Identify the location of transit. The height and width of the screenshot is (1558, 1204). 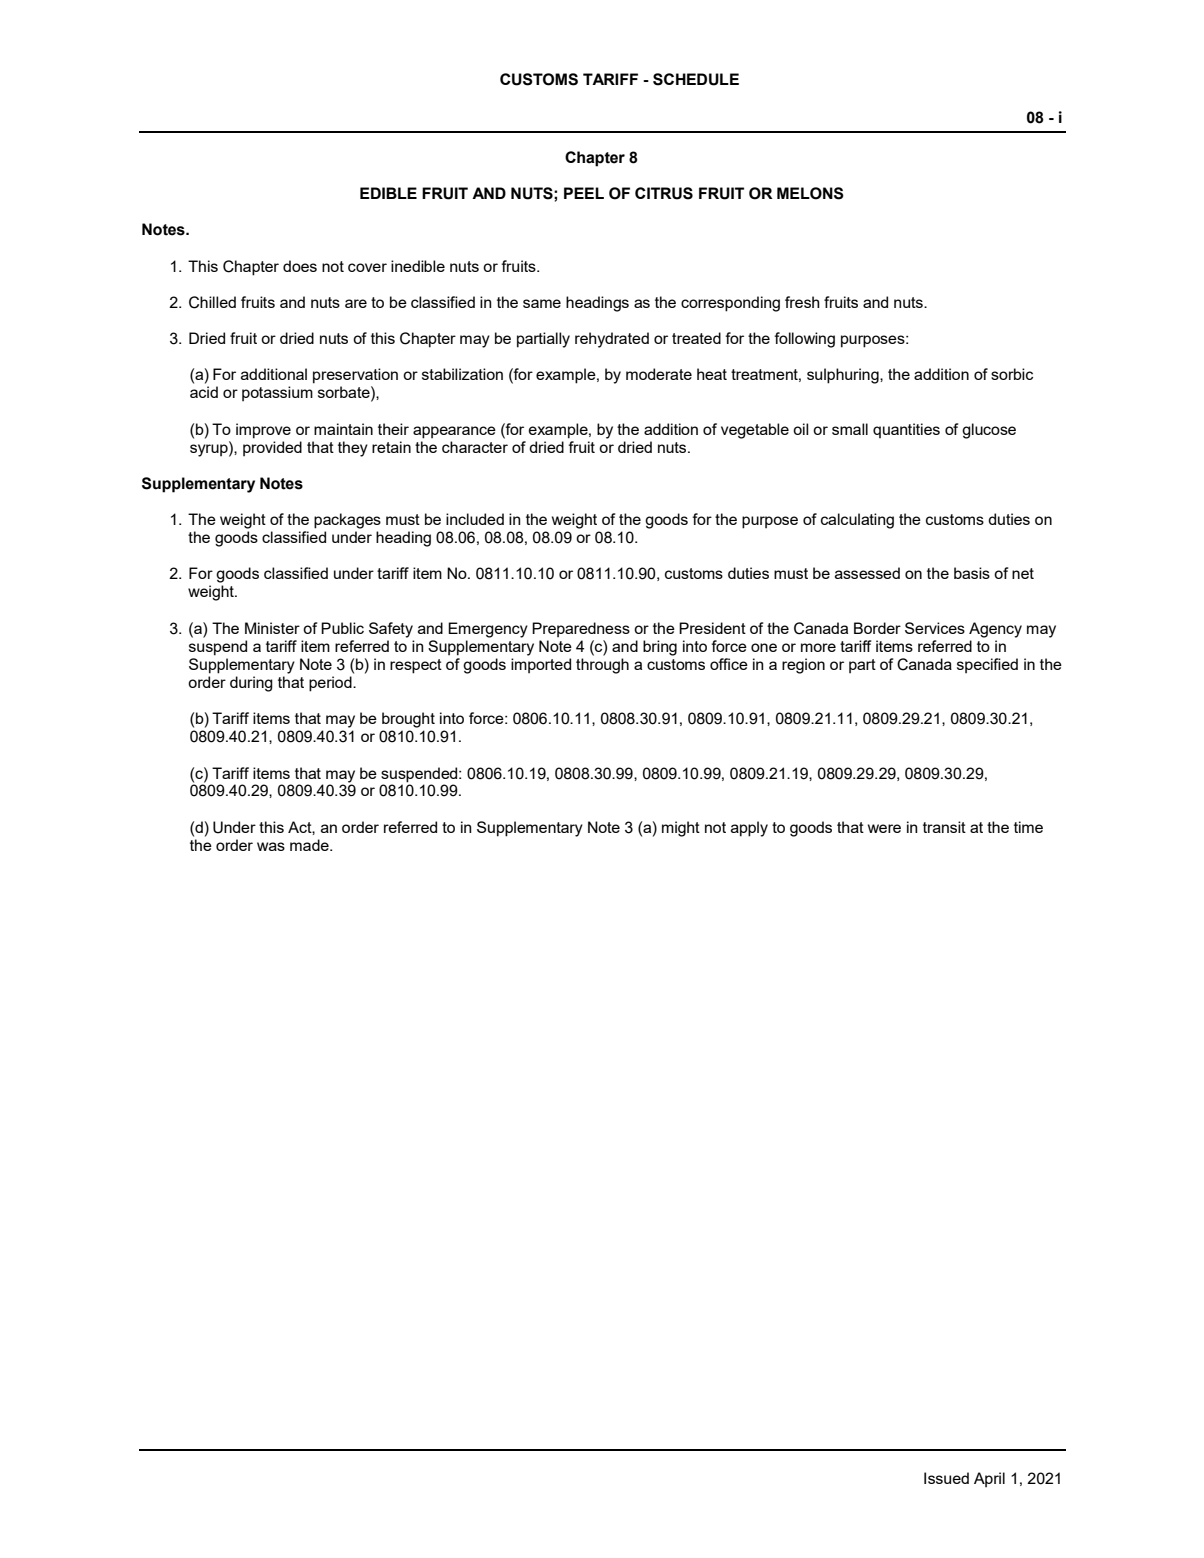
(944, 827).
